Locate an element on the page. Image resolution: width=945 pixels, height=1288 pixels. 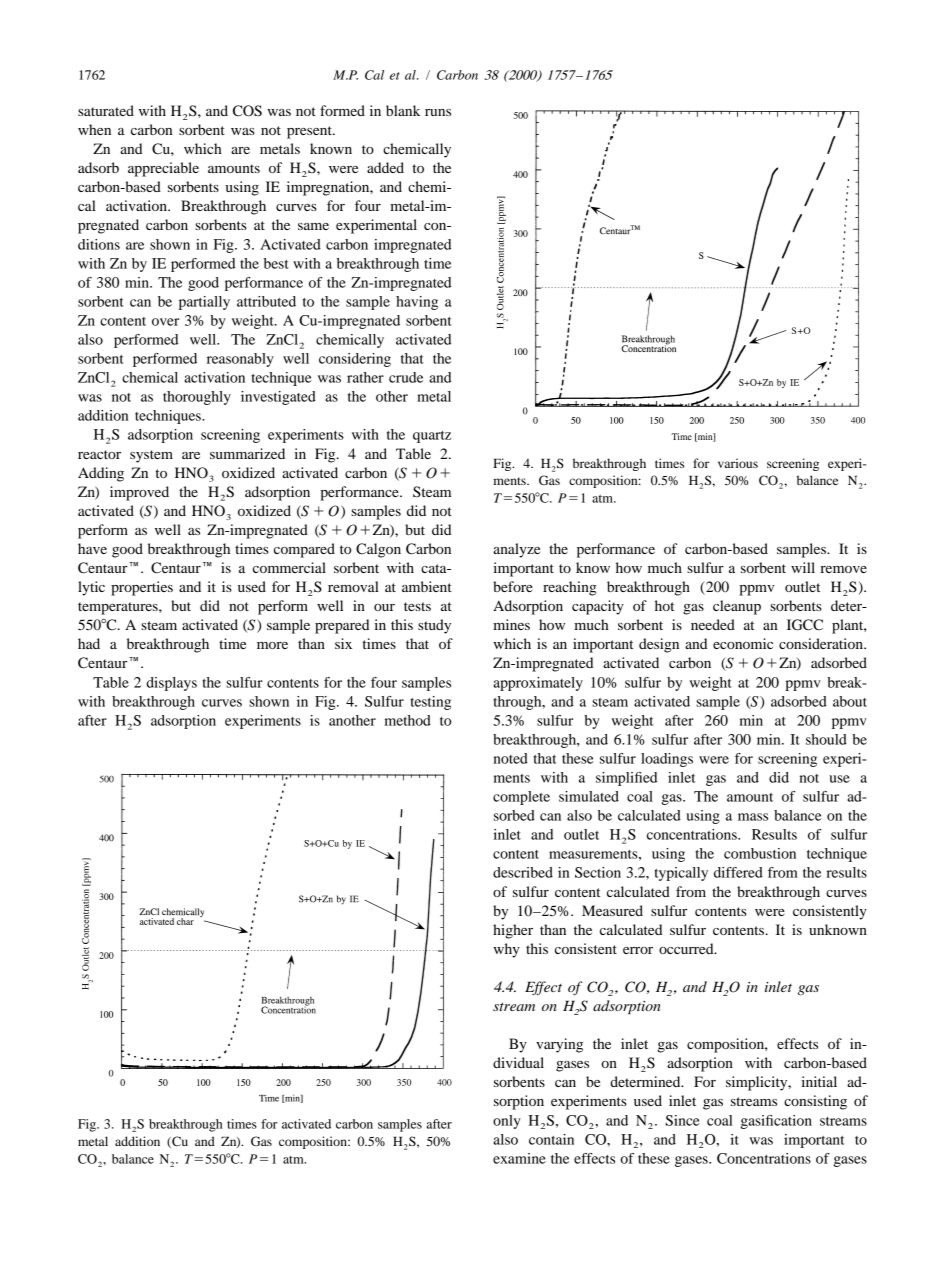
blank is located at coordinates (403, 110).
